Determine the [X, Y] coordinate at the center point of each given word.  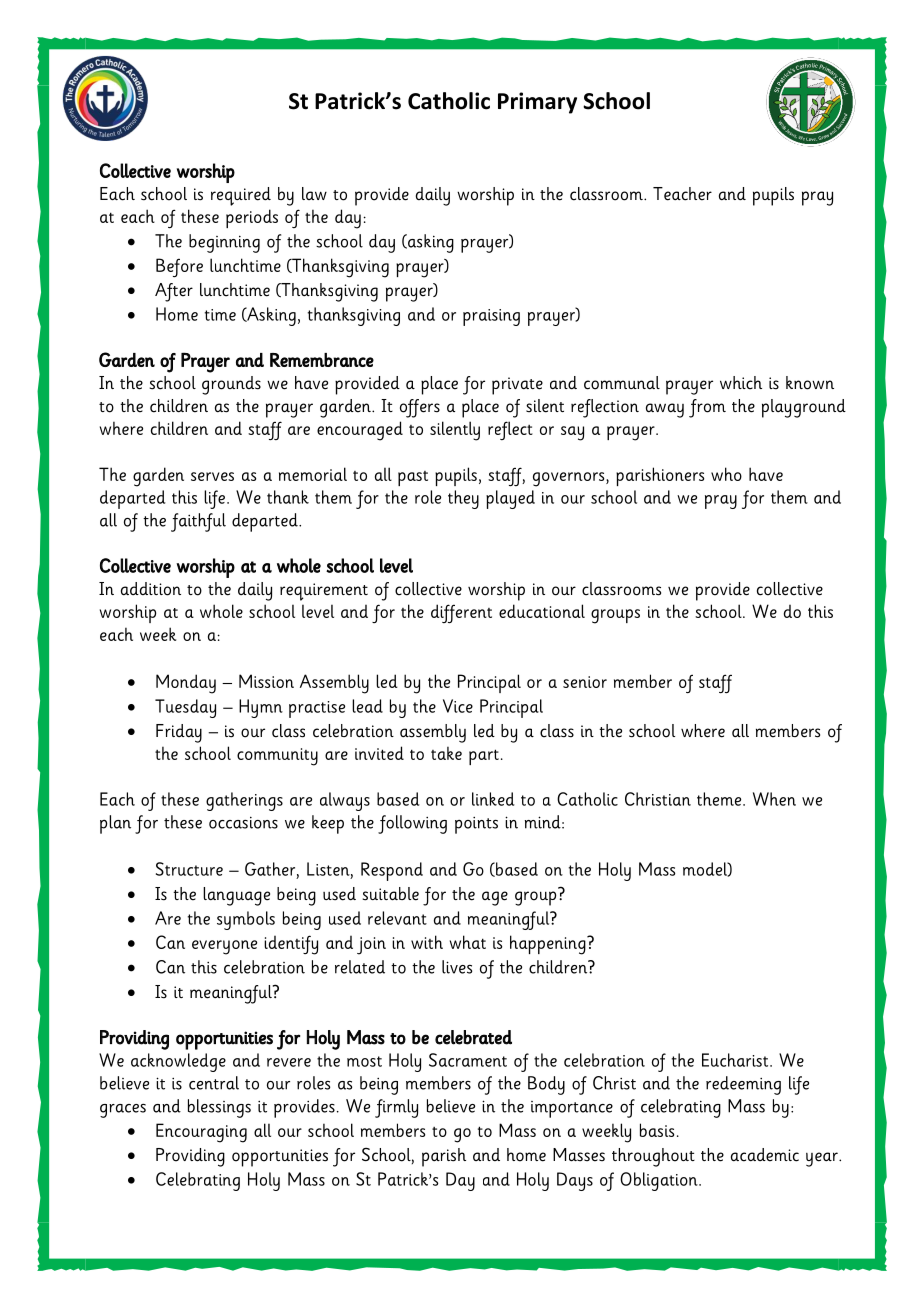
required [241, 196]
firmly [396, 1108]
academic [765, 1155]
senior [585, 682]
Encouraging [201, 1133]
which [741, 383]
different [461, 613]
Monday [186, 684]
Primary [537, 103]
